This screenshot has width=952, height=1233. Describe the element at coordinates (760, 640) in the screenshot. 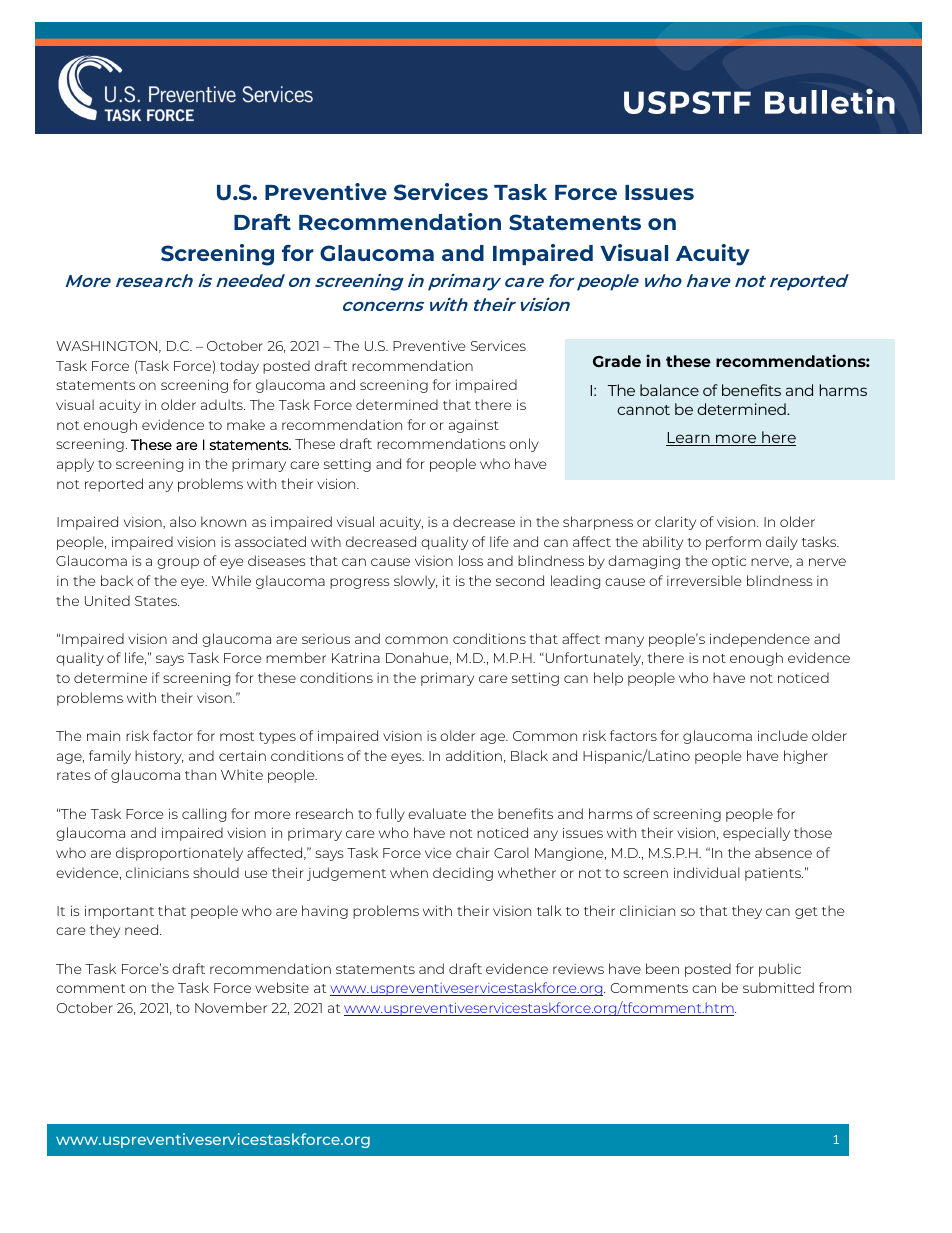

I see `independence` at that location.
